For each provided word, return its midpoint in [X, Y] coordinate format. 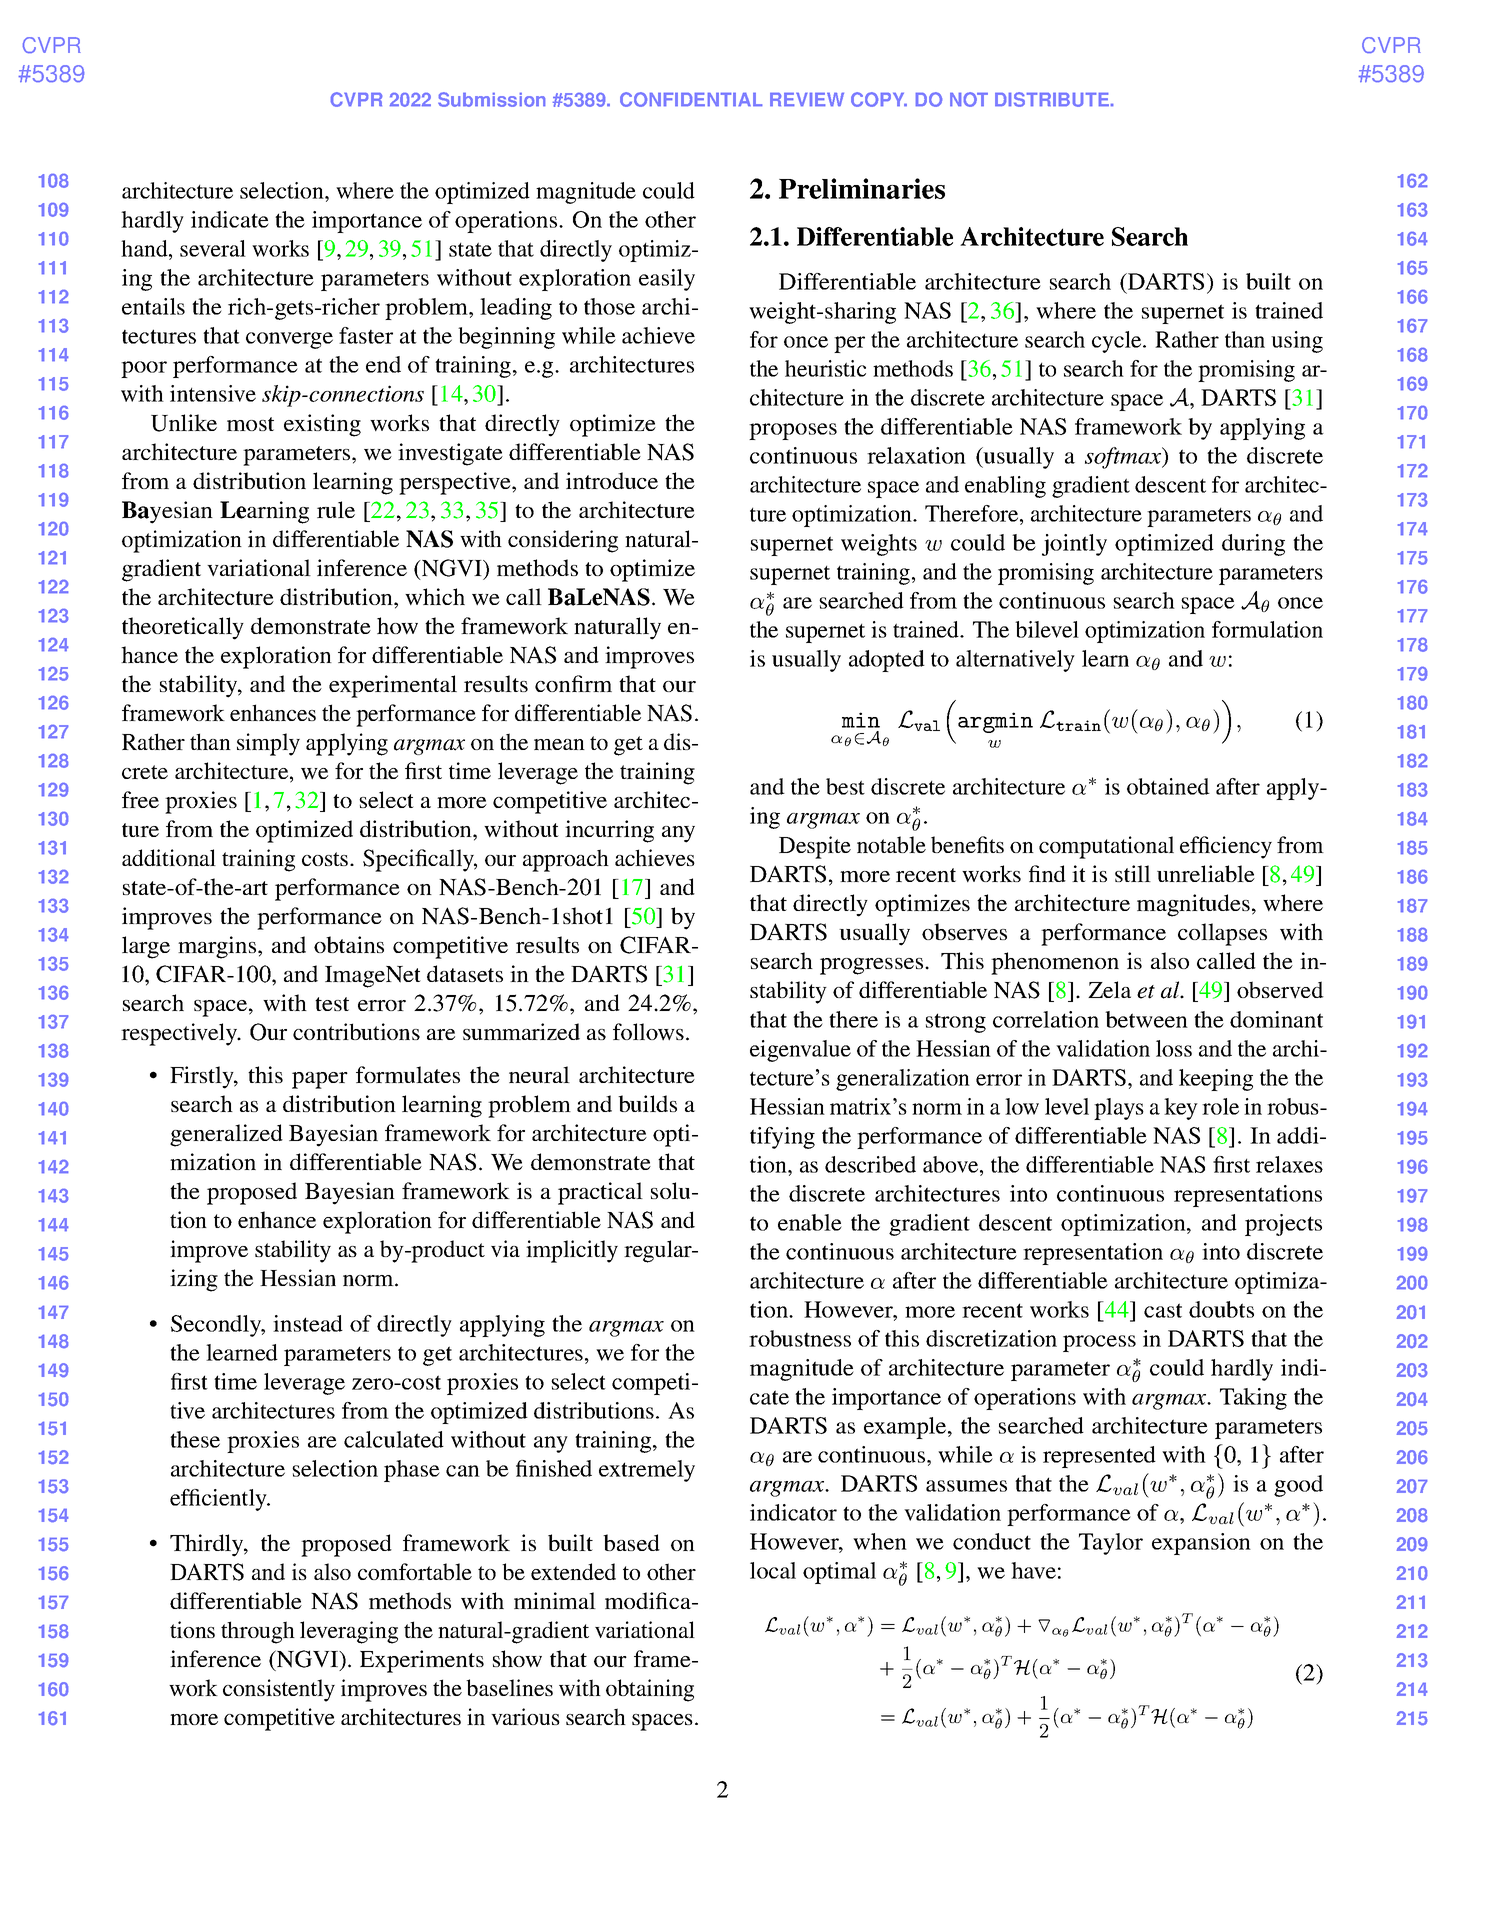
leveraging [349, 1632]
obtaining [650, 1690]
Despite [815, 847]
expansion [1201, 1544]
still [1133, 873]
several [213, 248]
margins [218, 947]
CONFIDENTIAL [691, 99]
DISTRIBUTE [1053, 99]
